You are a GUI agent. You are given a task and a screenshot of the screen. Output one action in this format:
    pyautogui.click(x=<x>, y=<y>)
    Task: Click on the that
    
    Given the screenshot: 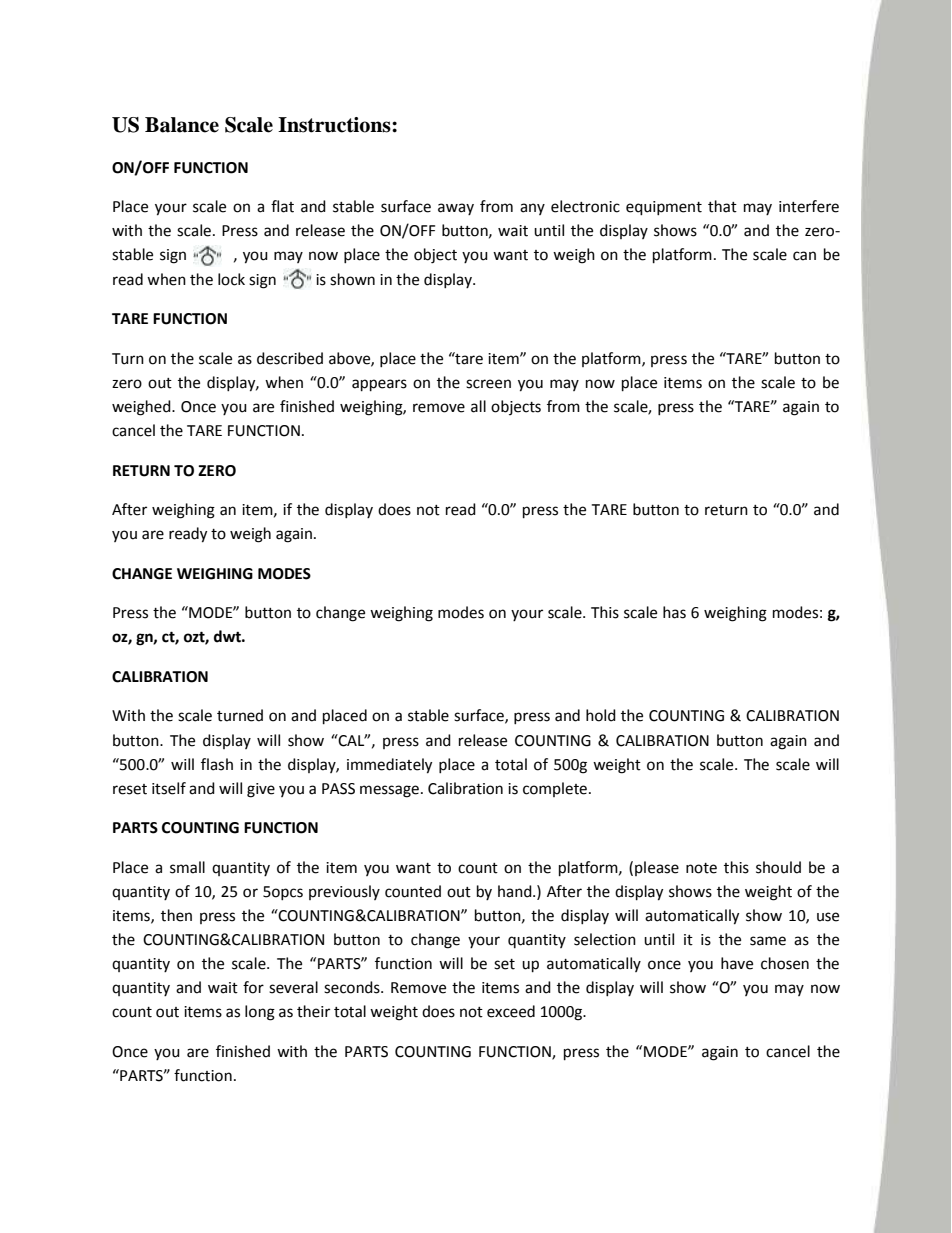 What is the action you would take?
    pyautogui.click(x=722, y=206)
